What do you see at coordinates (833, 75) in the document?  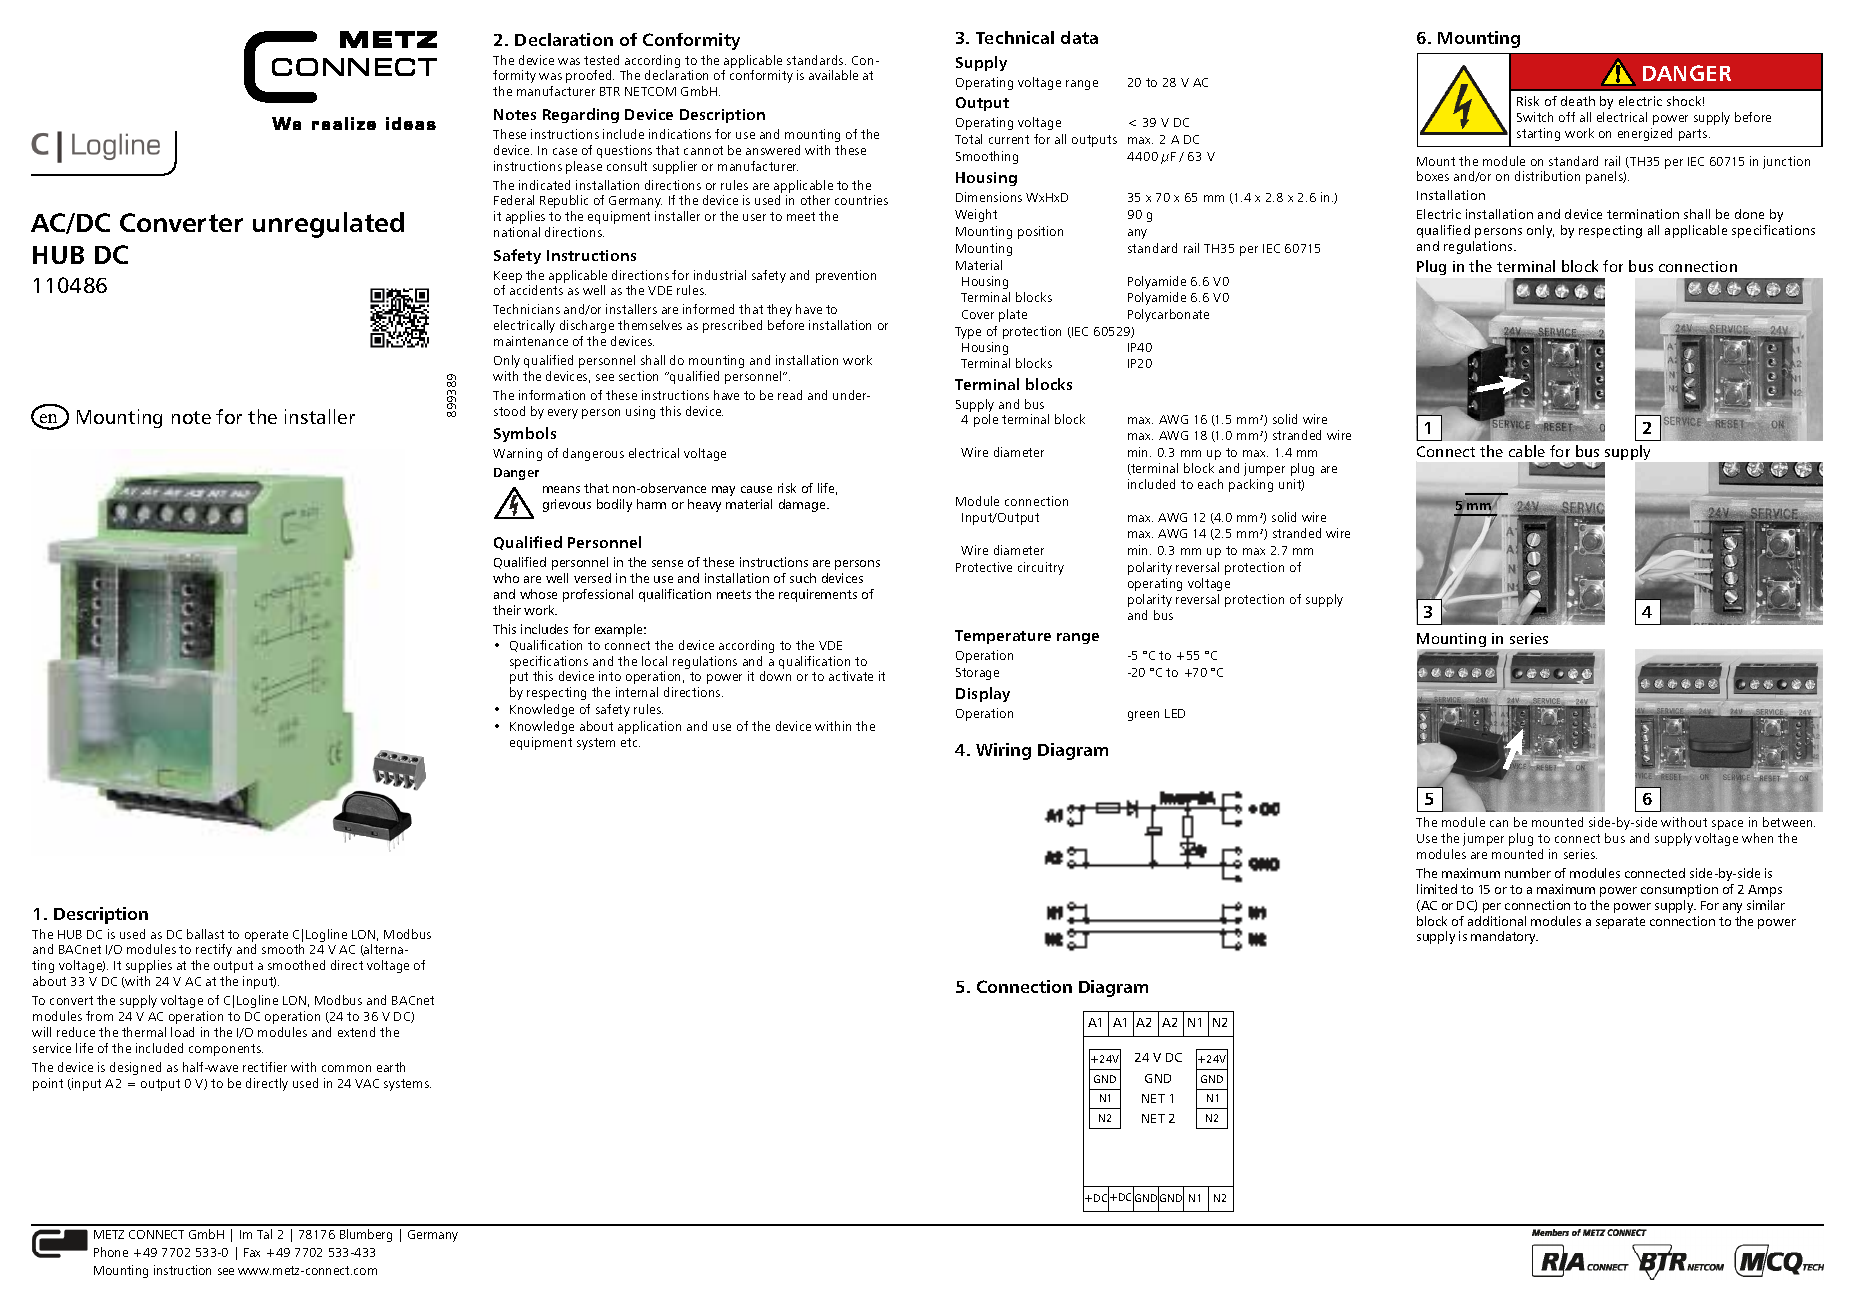 I see `available` at bounding box center [833, 75].
